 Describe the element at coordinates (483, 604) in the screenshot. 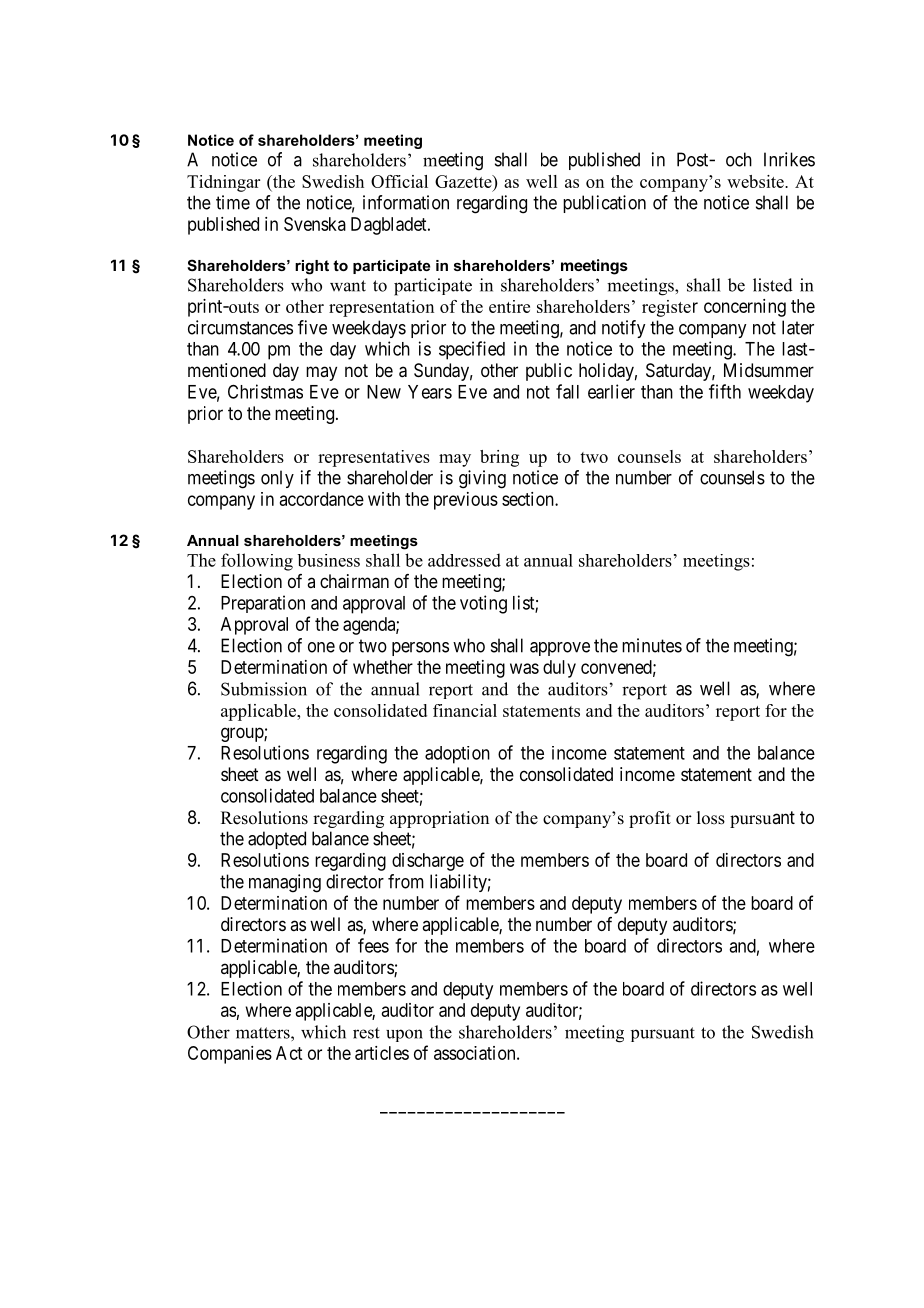

I see `voting` at that location.
